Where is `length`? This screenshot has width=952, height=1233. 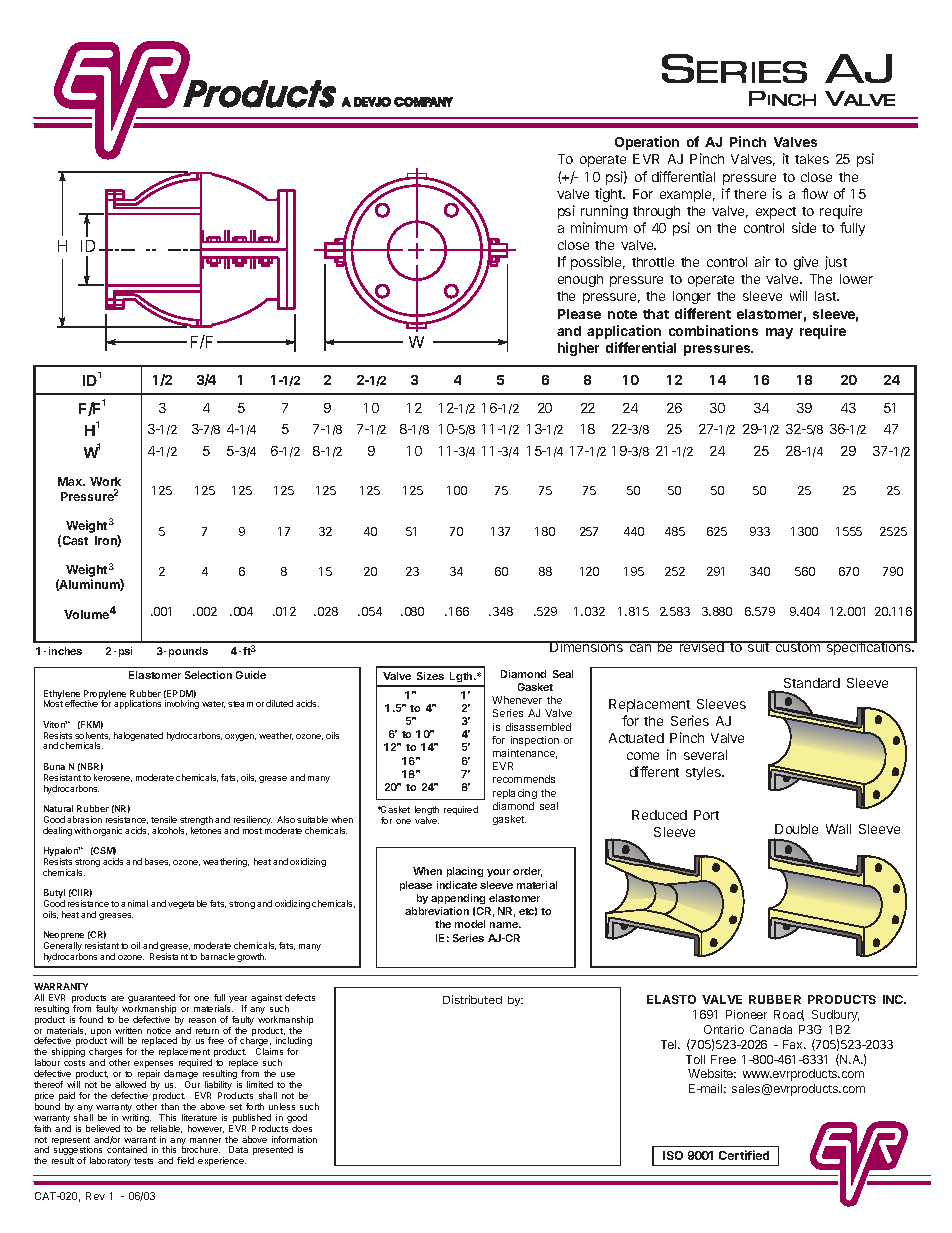 length is located at coordinates (427, 812).
